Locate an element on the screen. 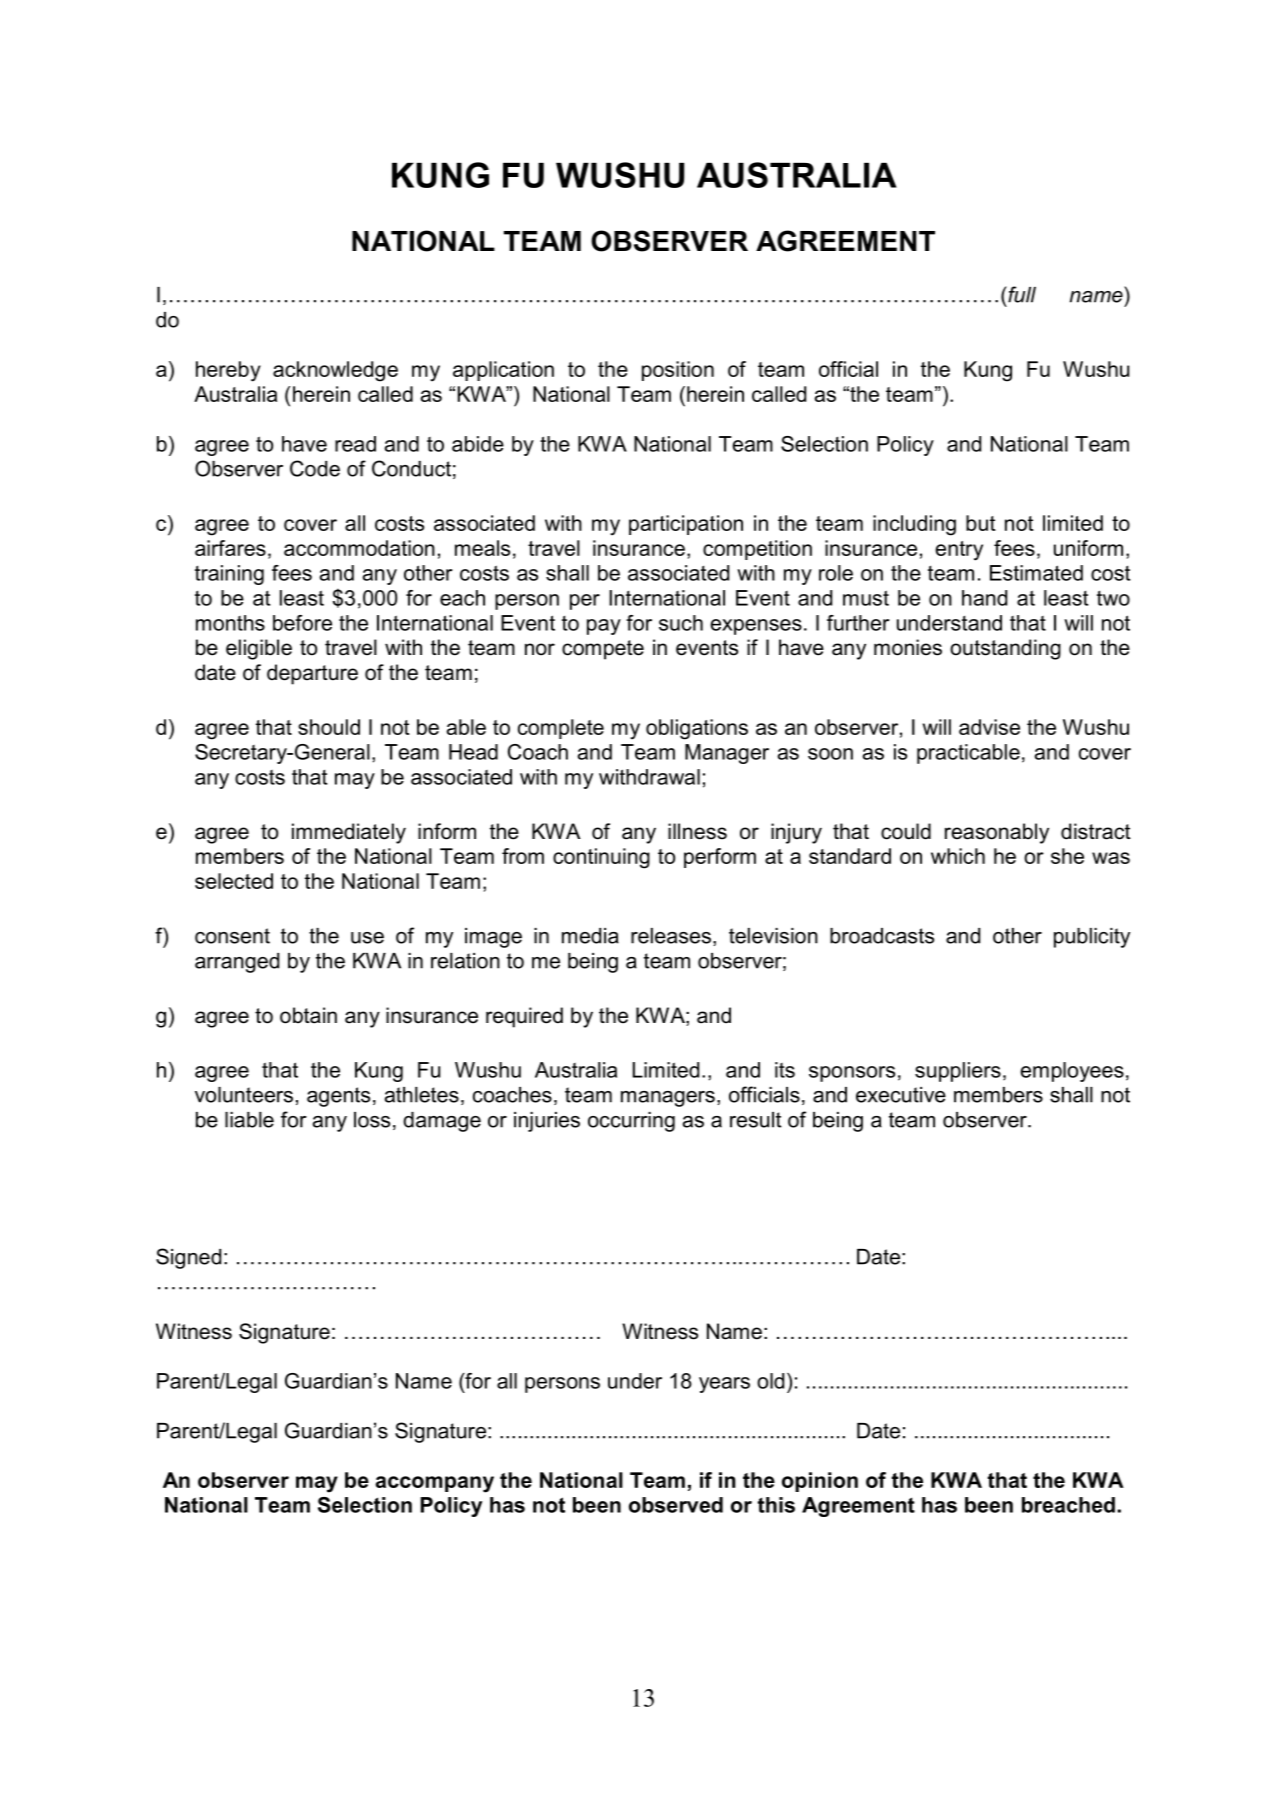  publicity is located at coordinates (1092, 938).
